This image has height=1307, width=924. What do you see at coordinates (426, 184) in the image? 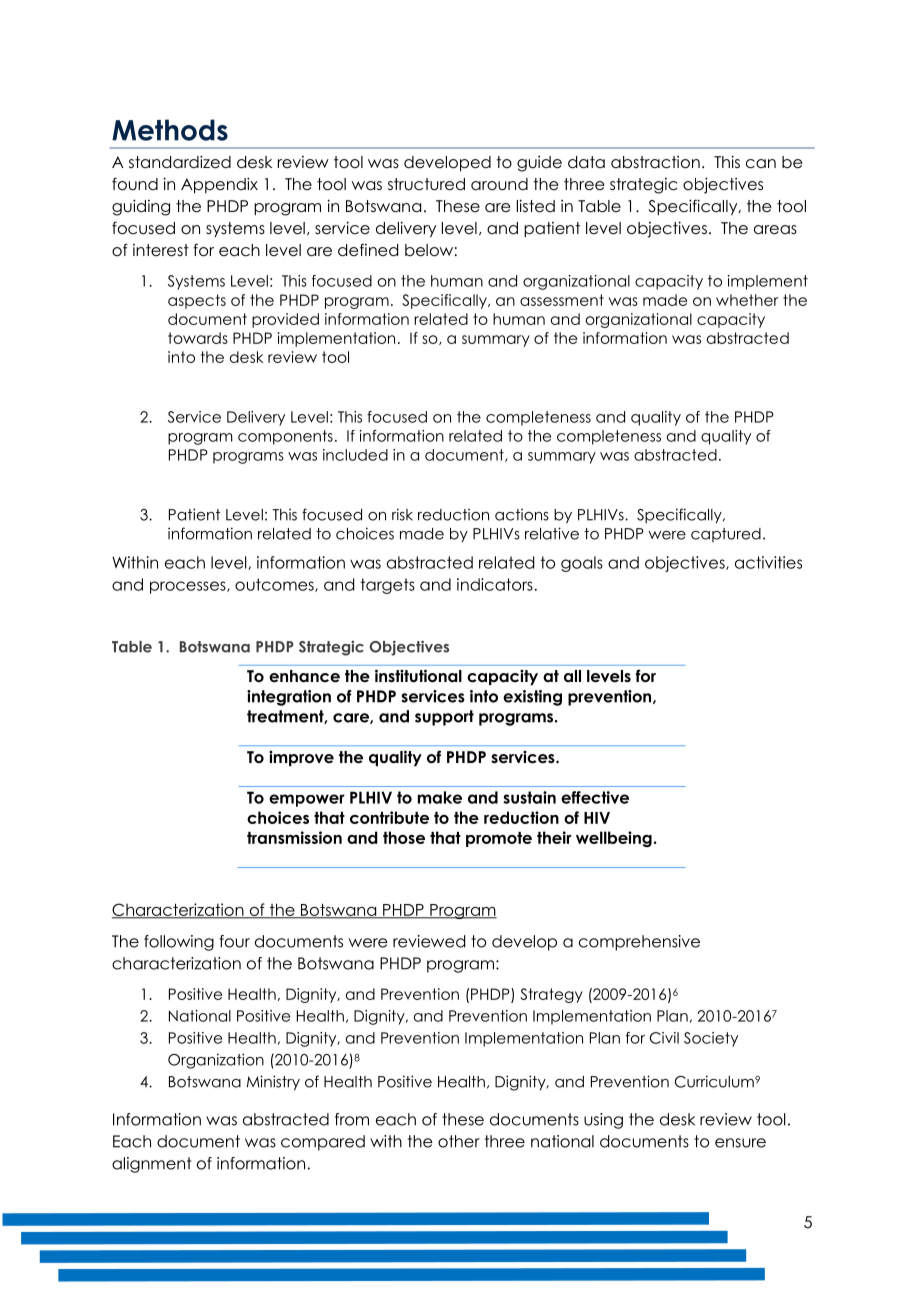
I see `structured` at bounding box center [426, 184].
